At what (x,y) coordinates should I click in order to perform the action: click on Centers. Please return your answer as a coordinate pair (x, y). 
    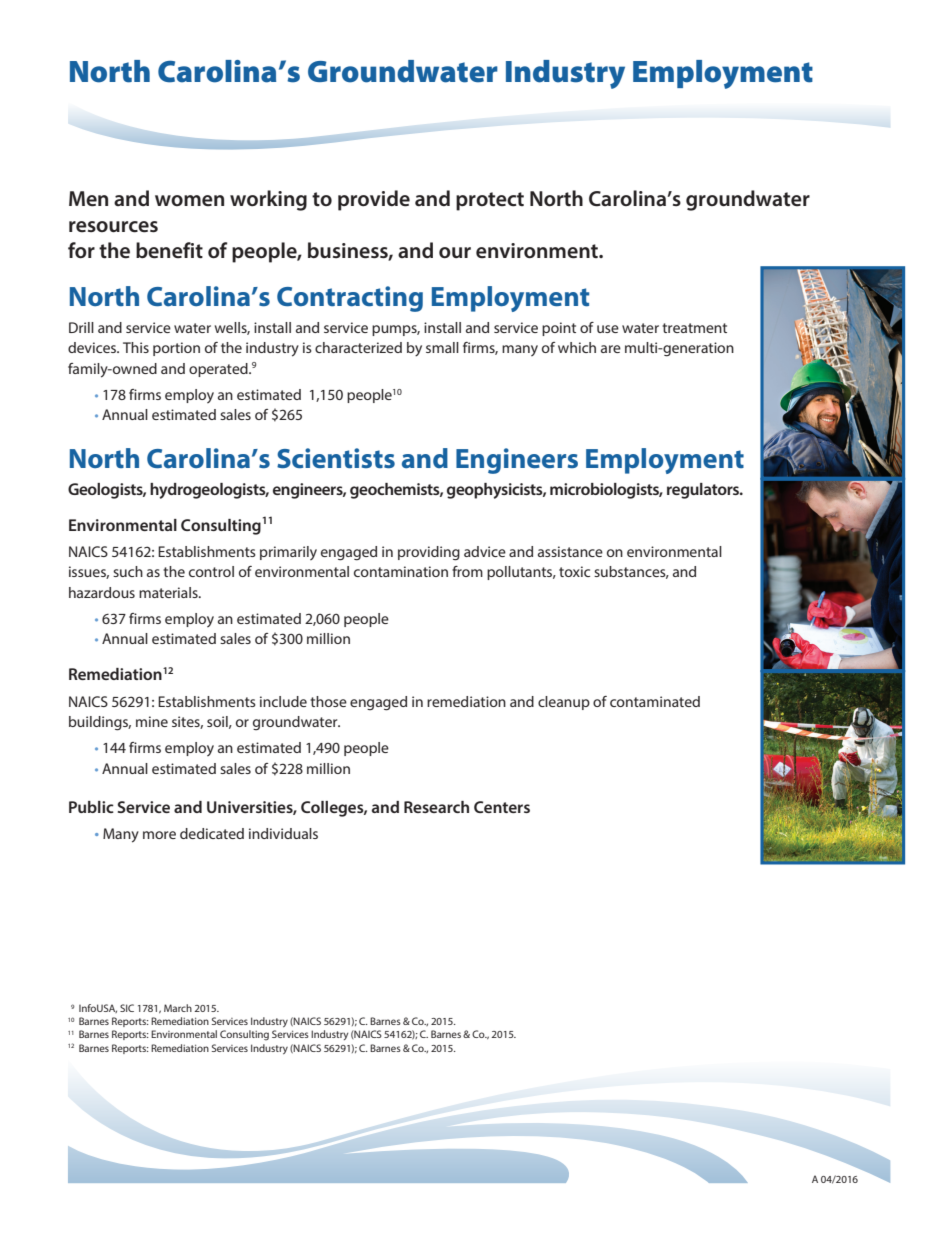
    Looking at the image, I should click on (502, 807).
